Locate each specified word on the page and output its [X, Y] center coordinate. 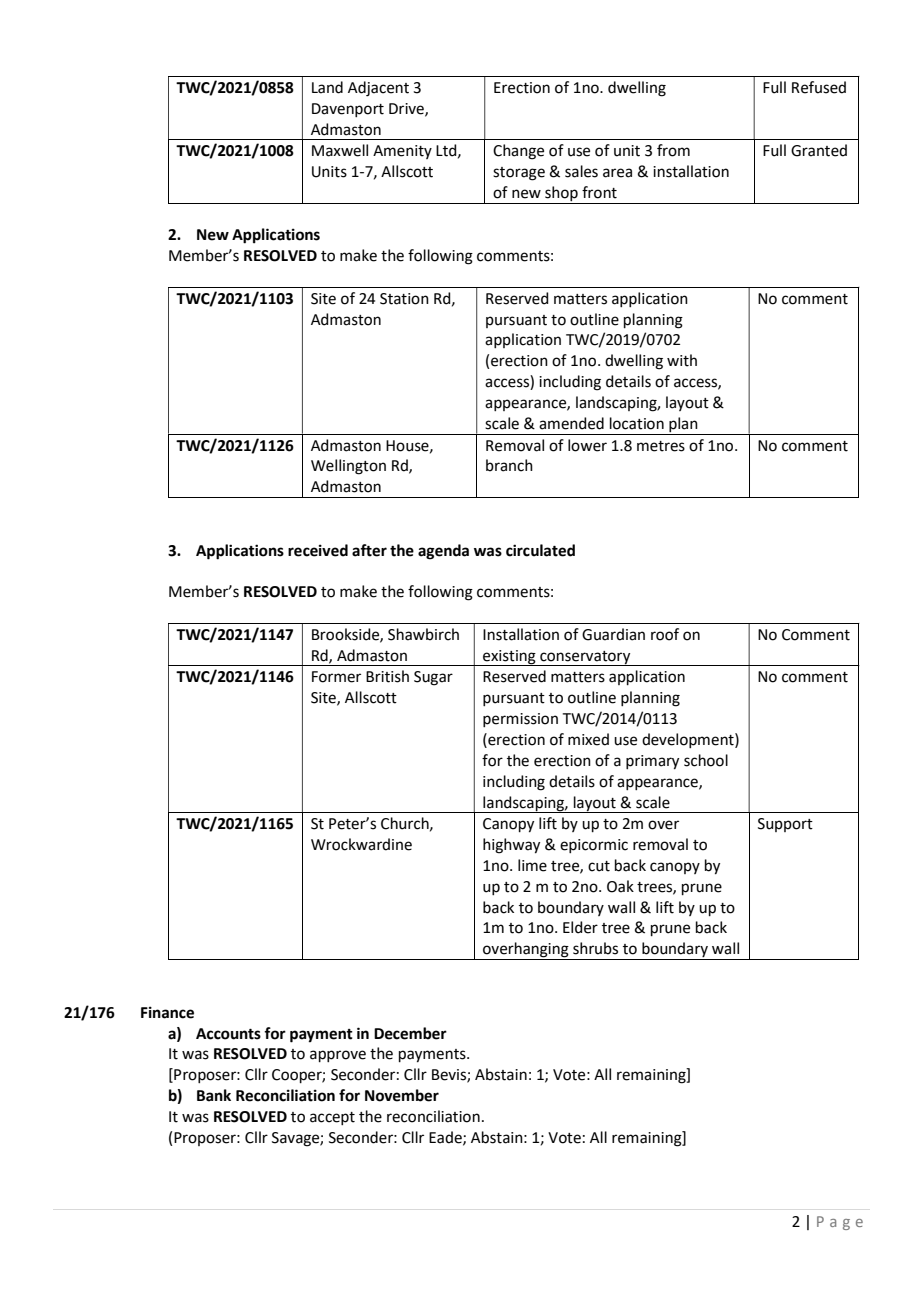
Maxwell [340, 150]
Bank [214, 1095]
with [682, 360]
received [318, 550]
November [402, 1095]
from [673, 150]
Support [785, 825]
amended [571, 423]
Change [518, 152]
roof [665, 634]
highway [511, 846]
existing [509, 658]
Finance [167, 1012]
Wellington [348, 467]
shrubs [595, 948]
